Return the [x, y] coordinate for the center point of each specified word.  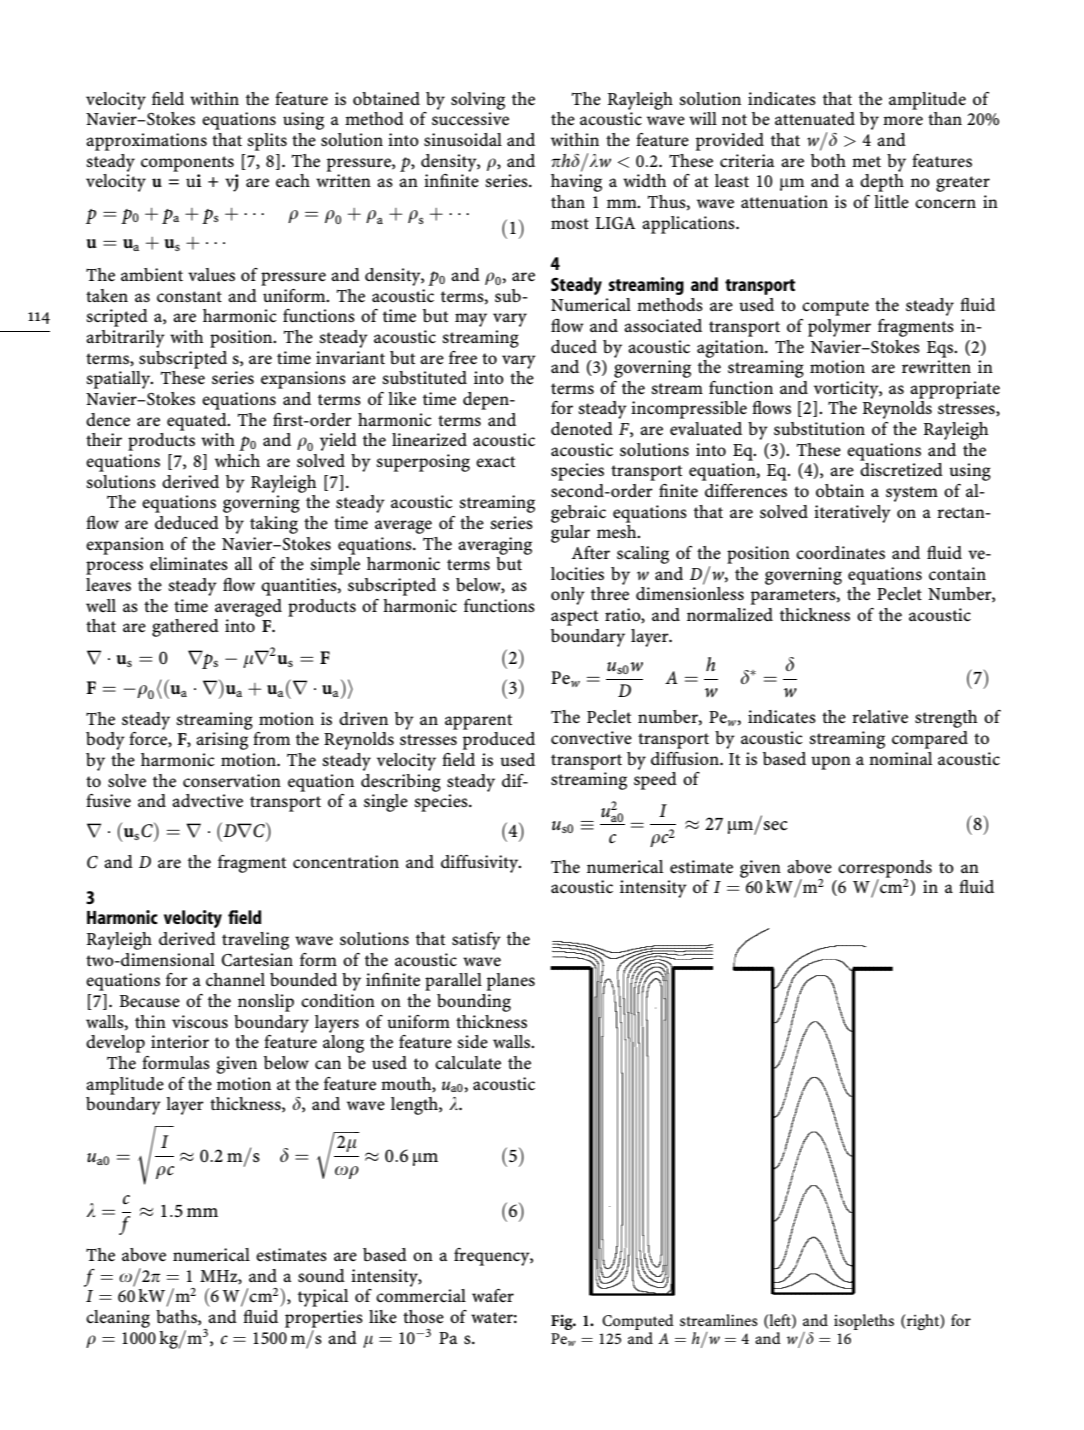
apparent [478, 722]
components [187, 164]
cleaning [118, 1319]
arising [222, 741]
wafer [493, 1295]
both [828, 160]
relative [880, 716]
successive [470, 118]
